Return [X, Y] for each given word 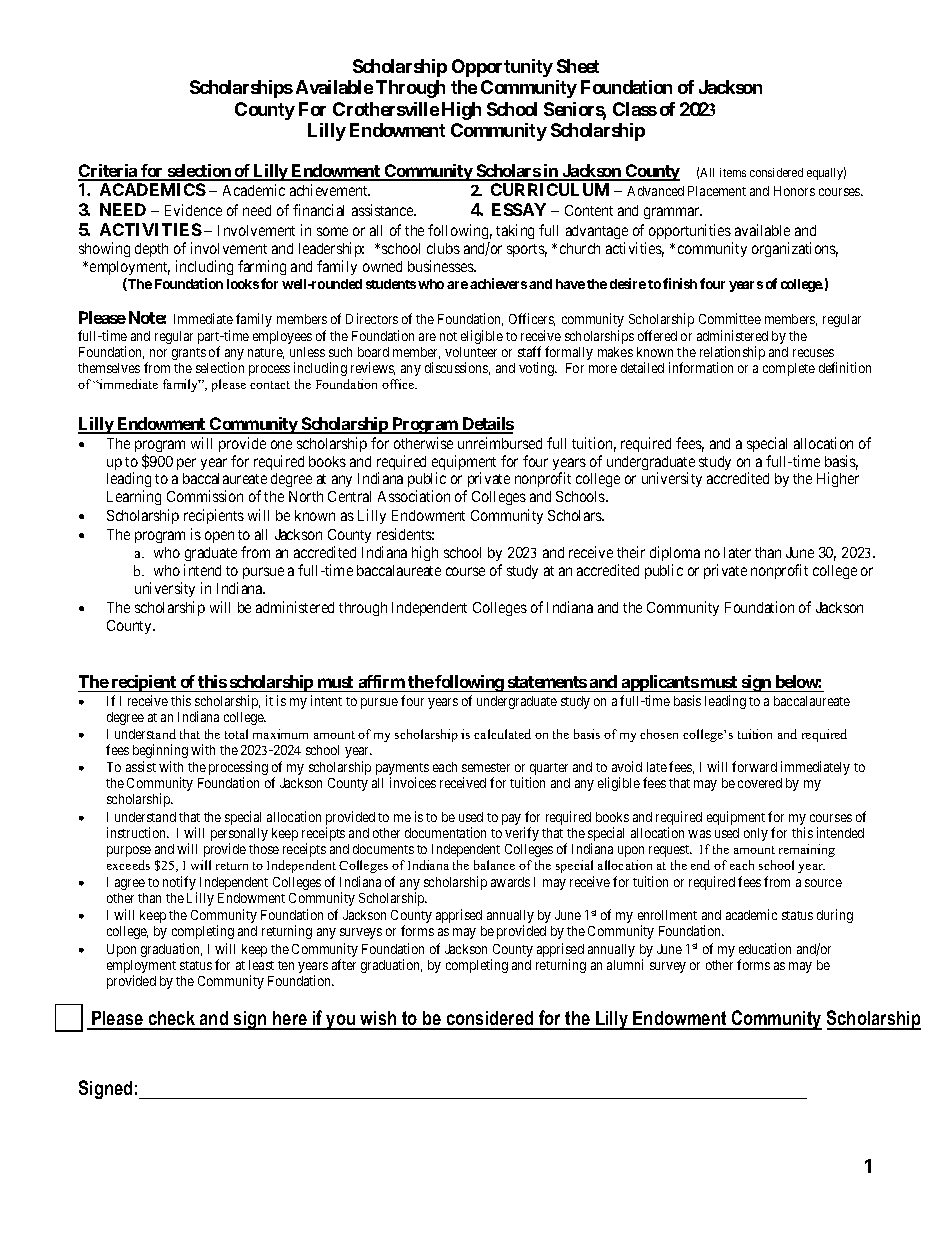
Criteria [109, 172]
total [236, 734]
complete [789, 369]
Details [487, 425]
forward [754, 766]
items [733, 172]
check [172, 1020]
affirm [382, 681]
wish [378, 1020]
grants [189, 354]
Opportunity [502, 68]
